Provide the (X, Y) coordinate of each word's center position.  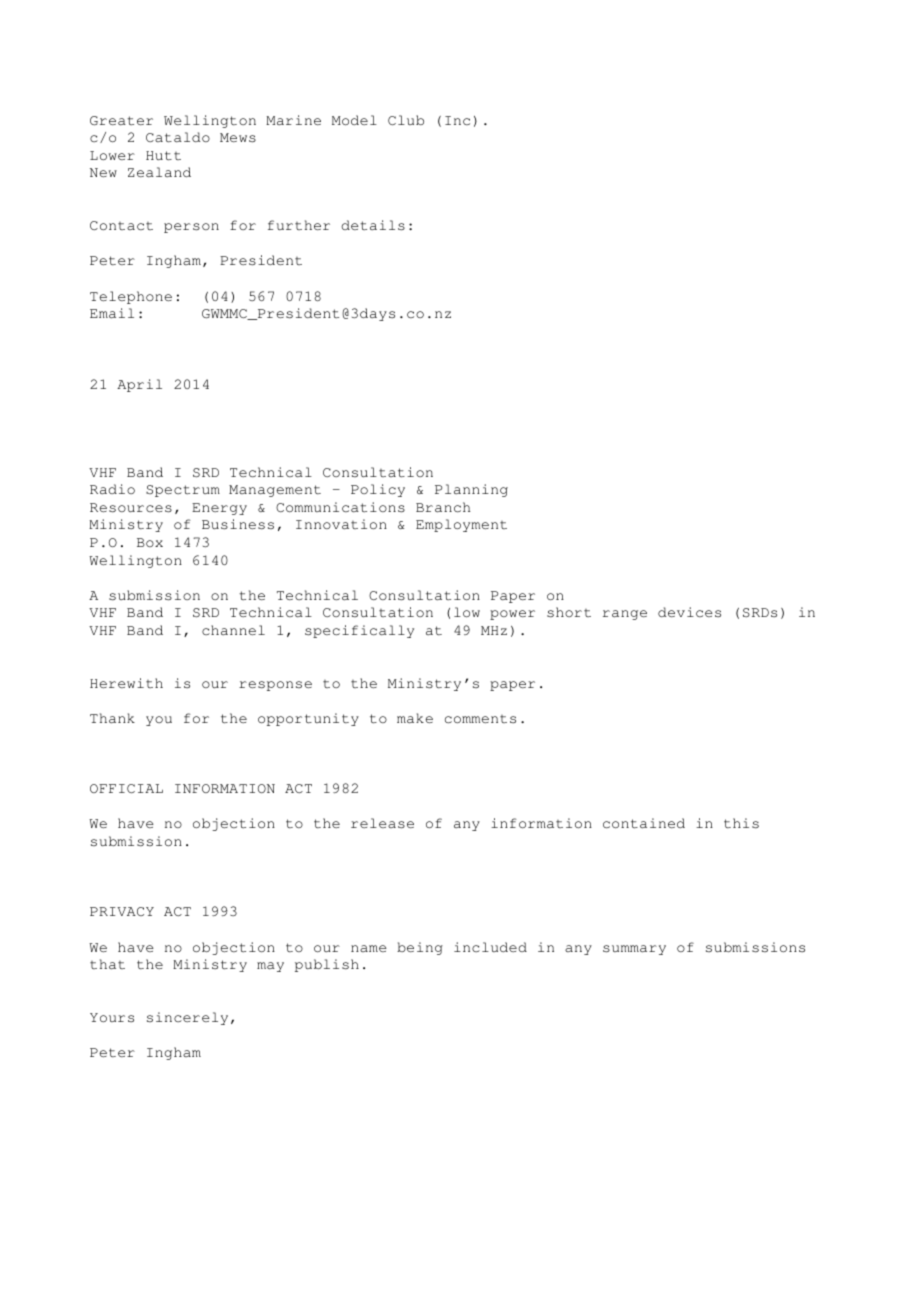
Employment (461, 525)
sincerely (187, 1018)
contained (644, 823)
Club (406, 120)
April (139, 385)
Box (150, 542)
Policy (378, 490)
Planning (471, 490)
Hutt (163, 156)
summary (634, 950)
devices (689, 612)
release (382, 823)
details (373, 225)
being (420, 948)
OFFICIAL (126, 788)
